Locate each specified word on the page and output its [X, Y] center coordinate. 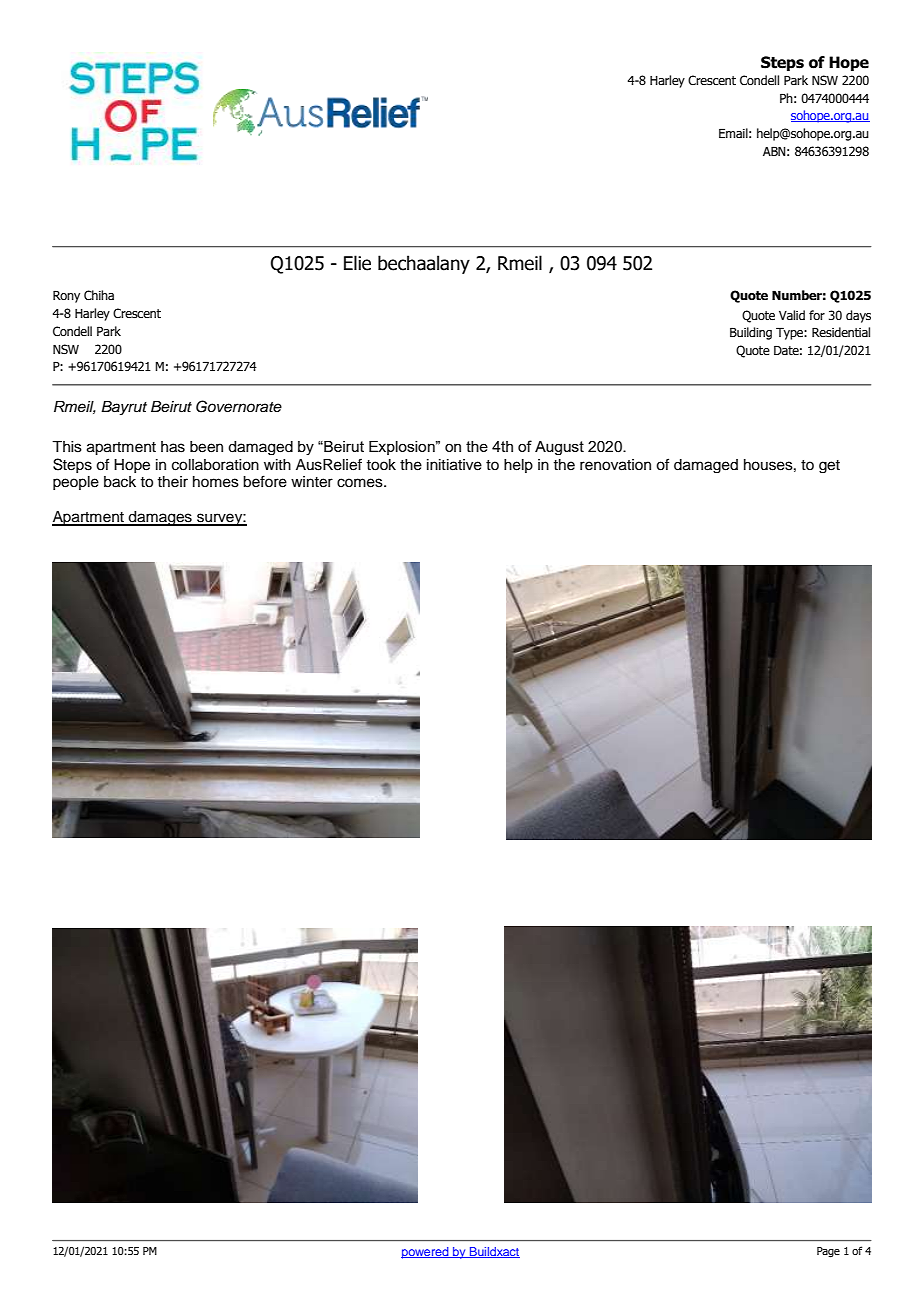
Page [828, 1252]
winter [312, 482]
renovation [615, 465]
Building [751, 333]
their [172, 482]
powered [426, 1253]
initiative [454, 465]
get [829, 466]
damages [160, 518]
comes [361, 483]
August [559, 448]
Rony [66, 296]
